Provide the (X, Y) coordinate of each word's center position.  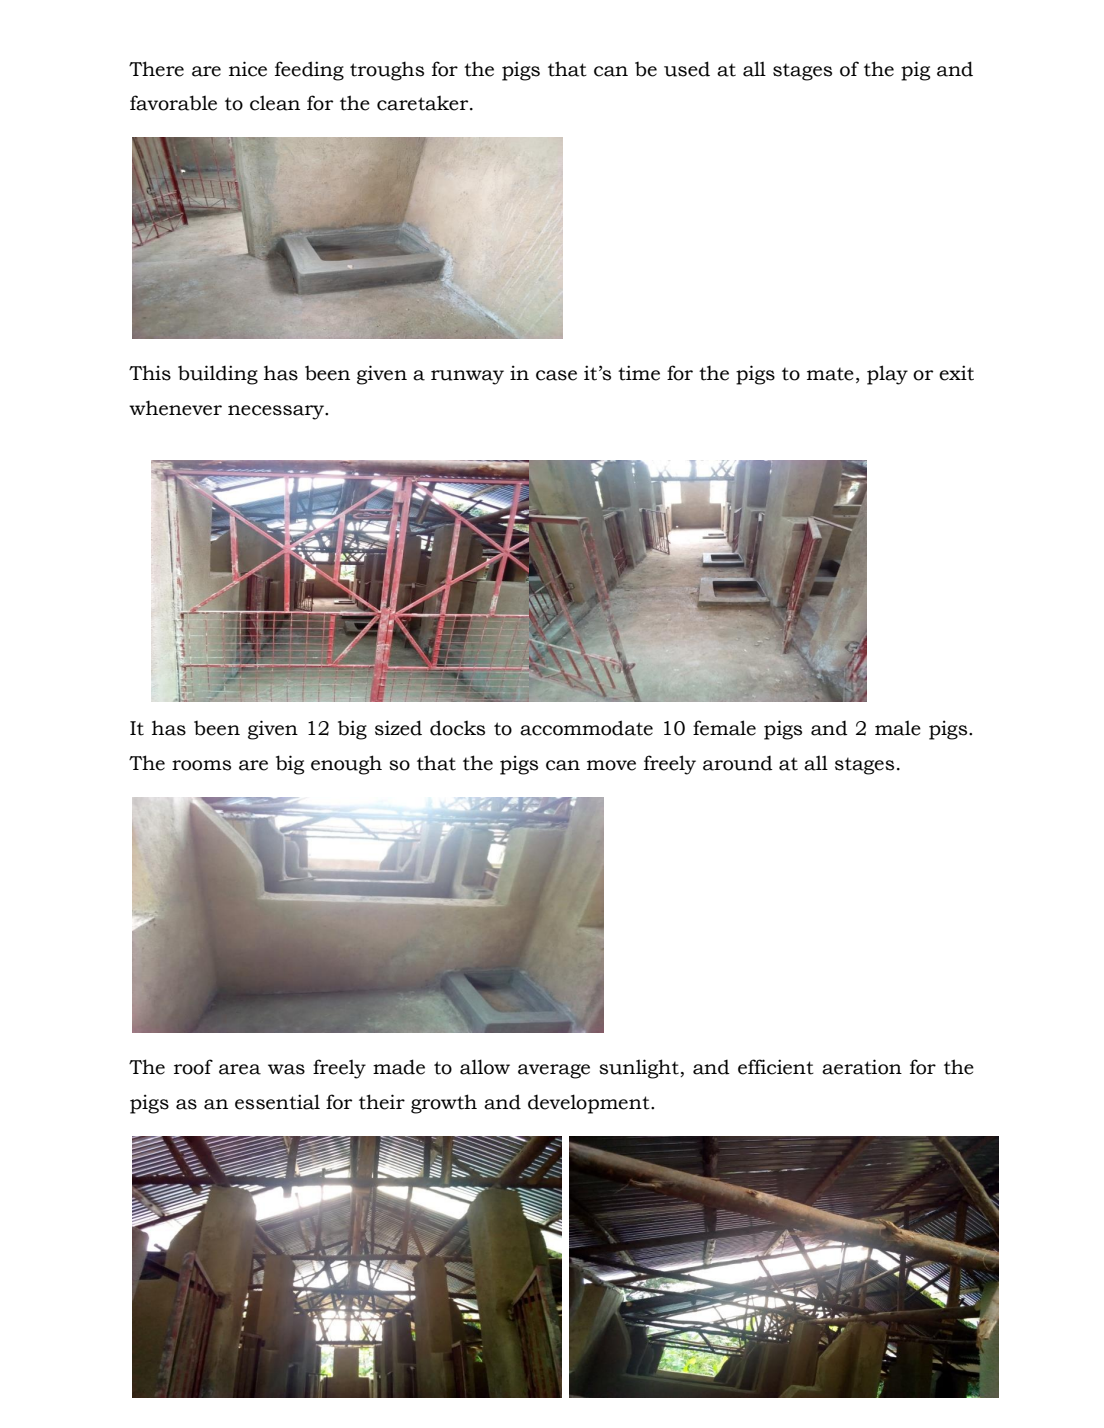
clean (275, 103)
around (738, 763)
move (611, 765)
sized (398, 728)
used (687, 69)
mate (830, 374)
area (240, 1069)
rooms (201, 765)
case (556, 375)
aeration (862, 1067)
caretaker (424, 103)
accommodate (586, 728)
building (218, 375)
